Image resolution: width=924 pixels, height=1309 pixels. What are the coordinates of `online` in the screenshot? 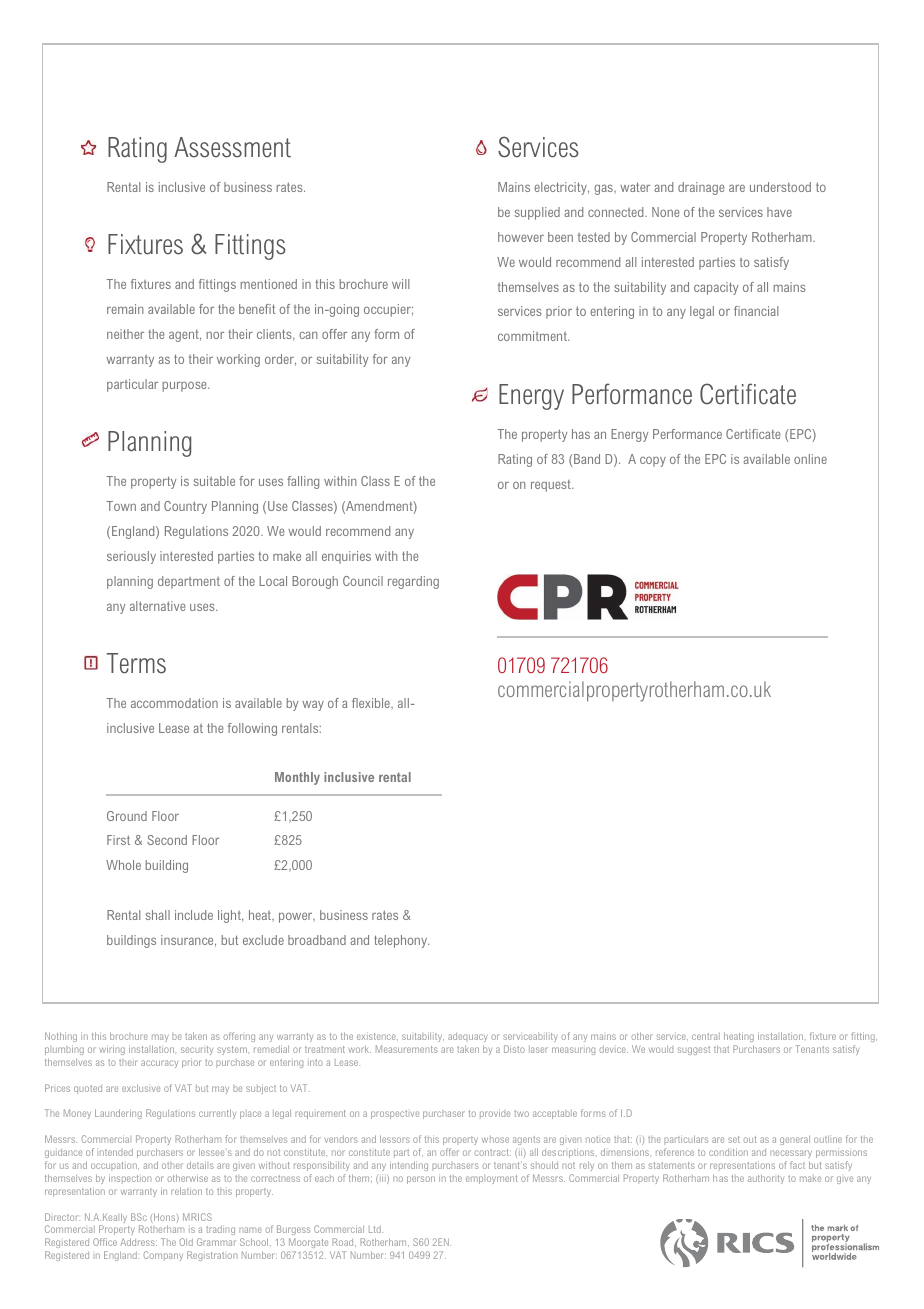 It's located at (810, 459).
